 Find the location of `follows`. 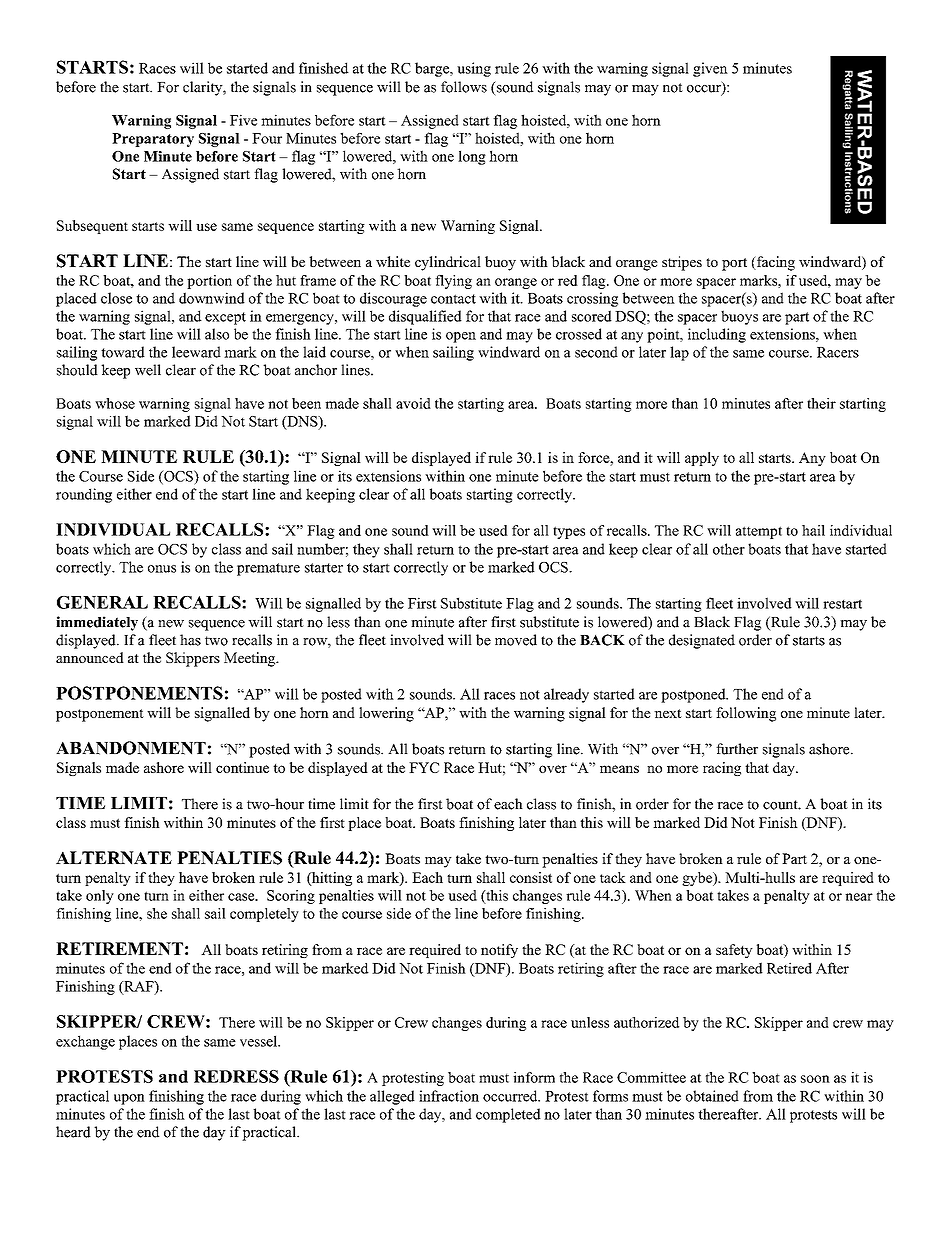

follows is located at coordinates (464, 87).
